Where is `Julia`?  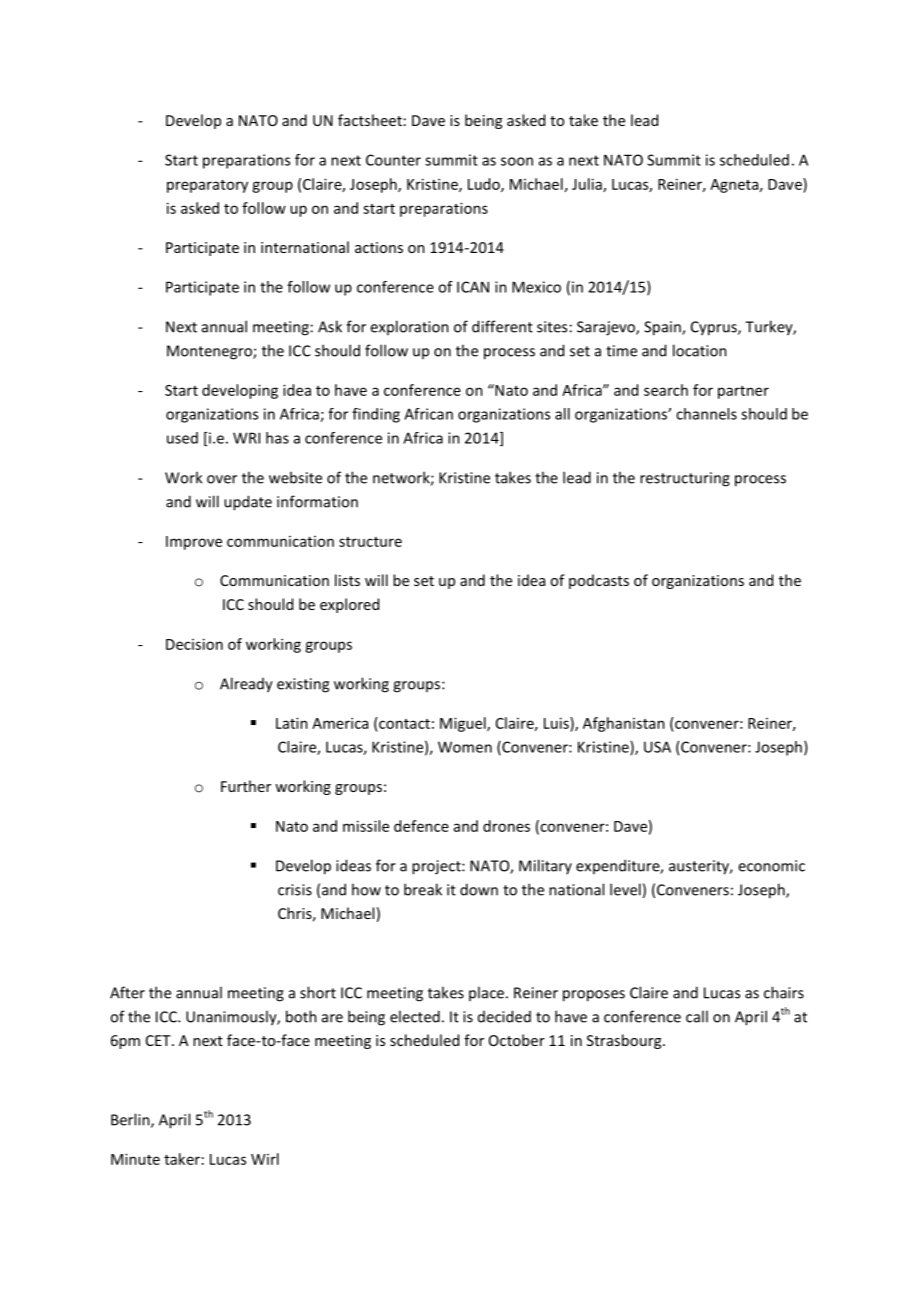 Julia is located at coordinates (588, 185).
